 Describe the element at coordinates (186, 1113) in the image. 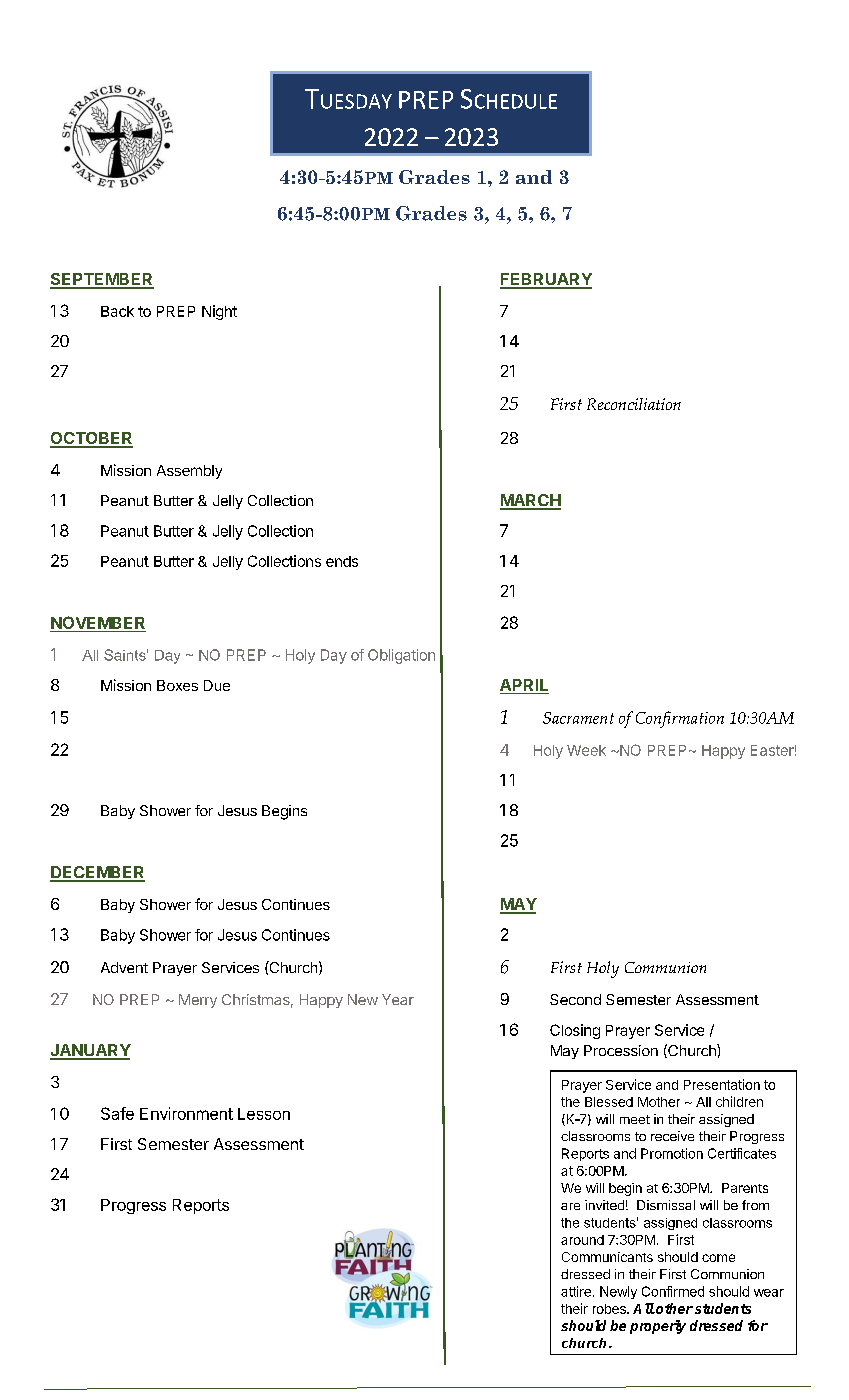

I see `Environment` at that location.
